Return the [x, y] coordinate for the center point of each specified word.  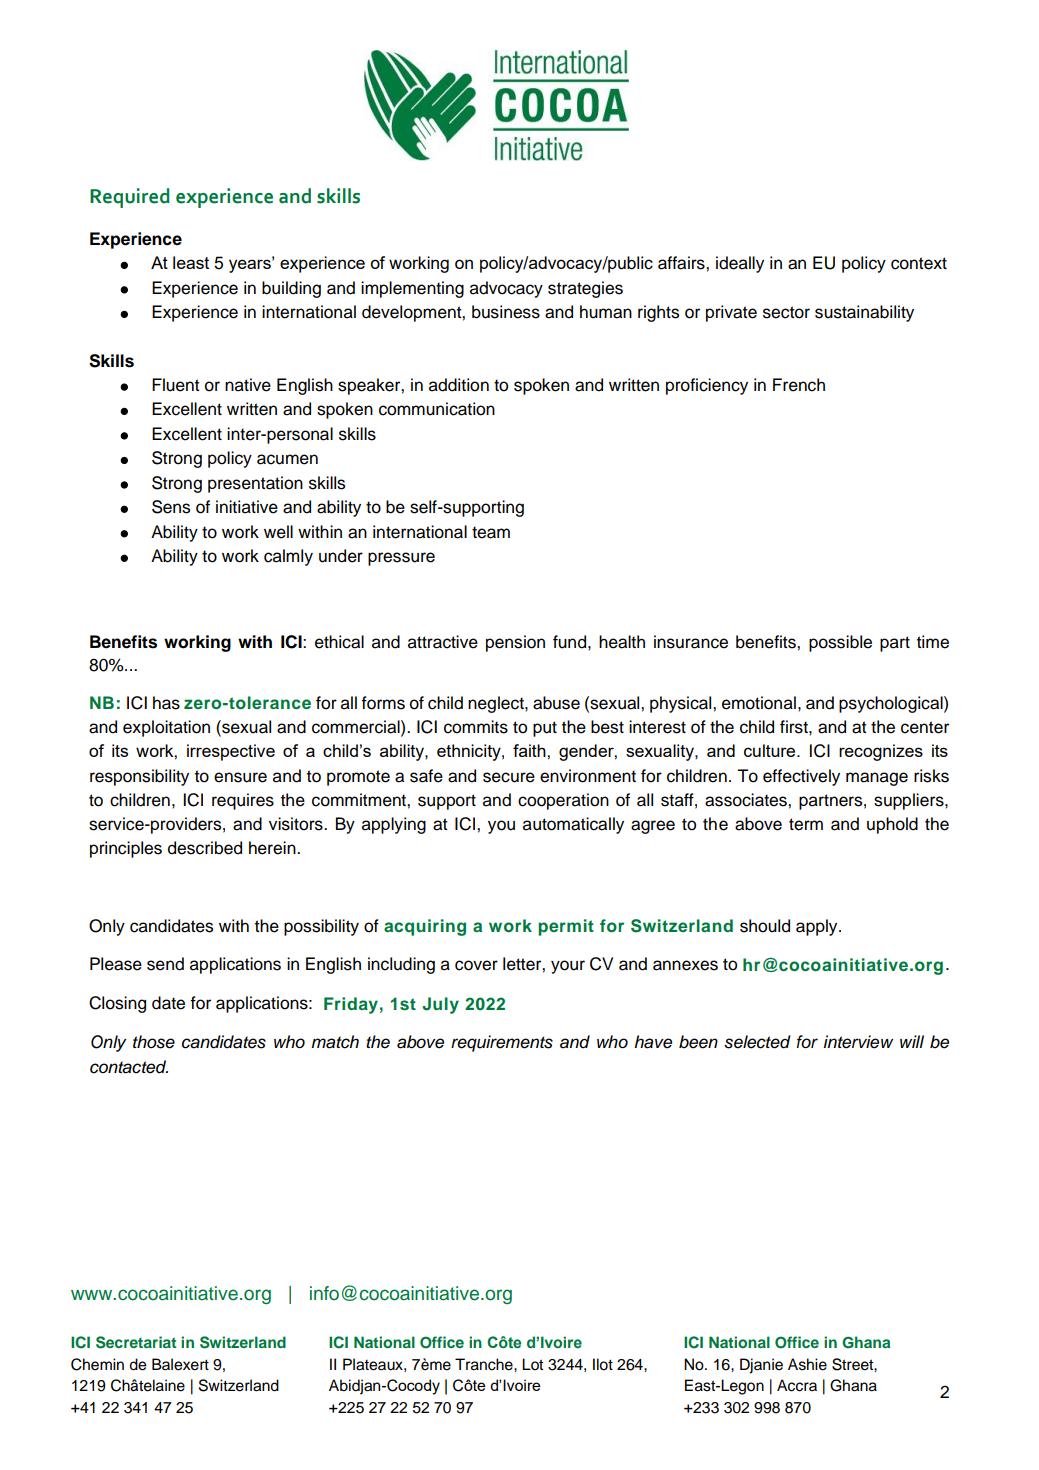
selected [757, 1042]
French [799, 385]
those [154, 1042]
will [912, 1041]
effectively [801, 777]
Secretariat [136, 1342]
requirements [502, 1043]
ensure [240, 777]
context [919, 263]
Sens [171, 507]
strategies [585, 289]
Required [130, 198]
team [491, 532]
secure [509, 777]
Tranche [485, 1364]
